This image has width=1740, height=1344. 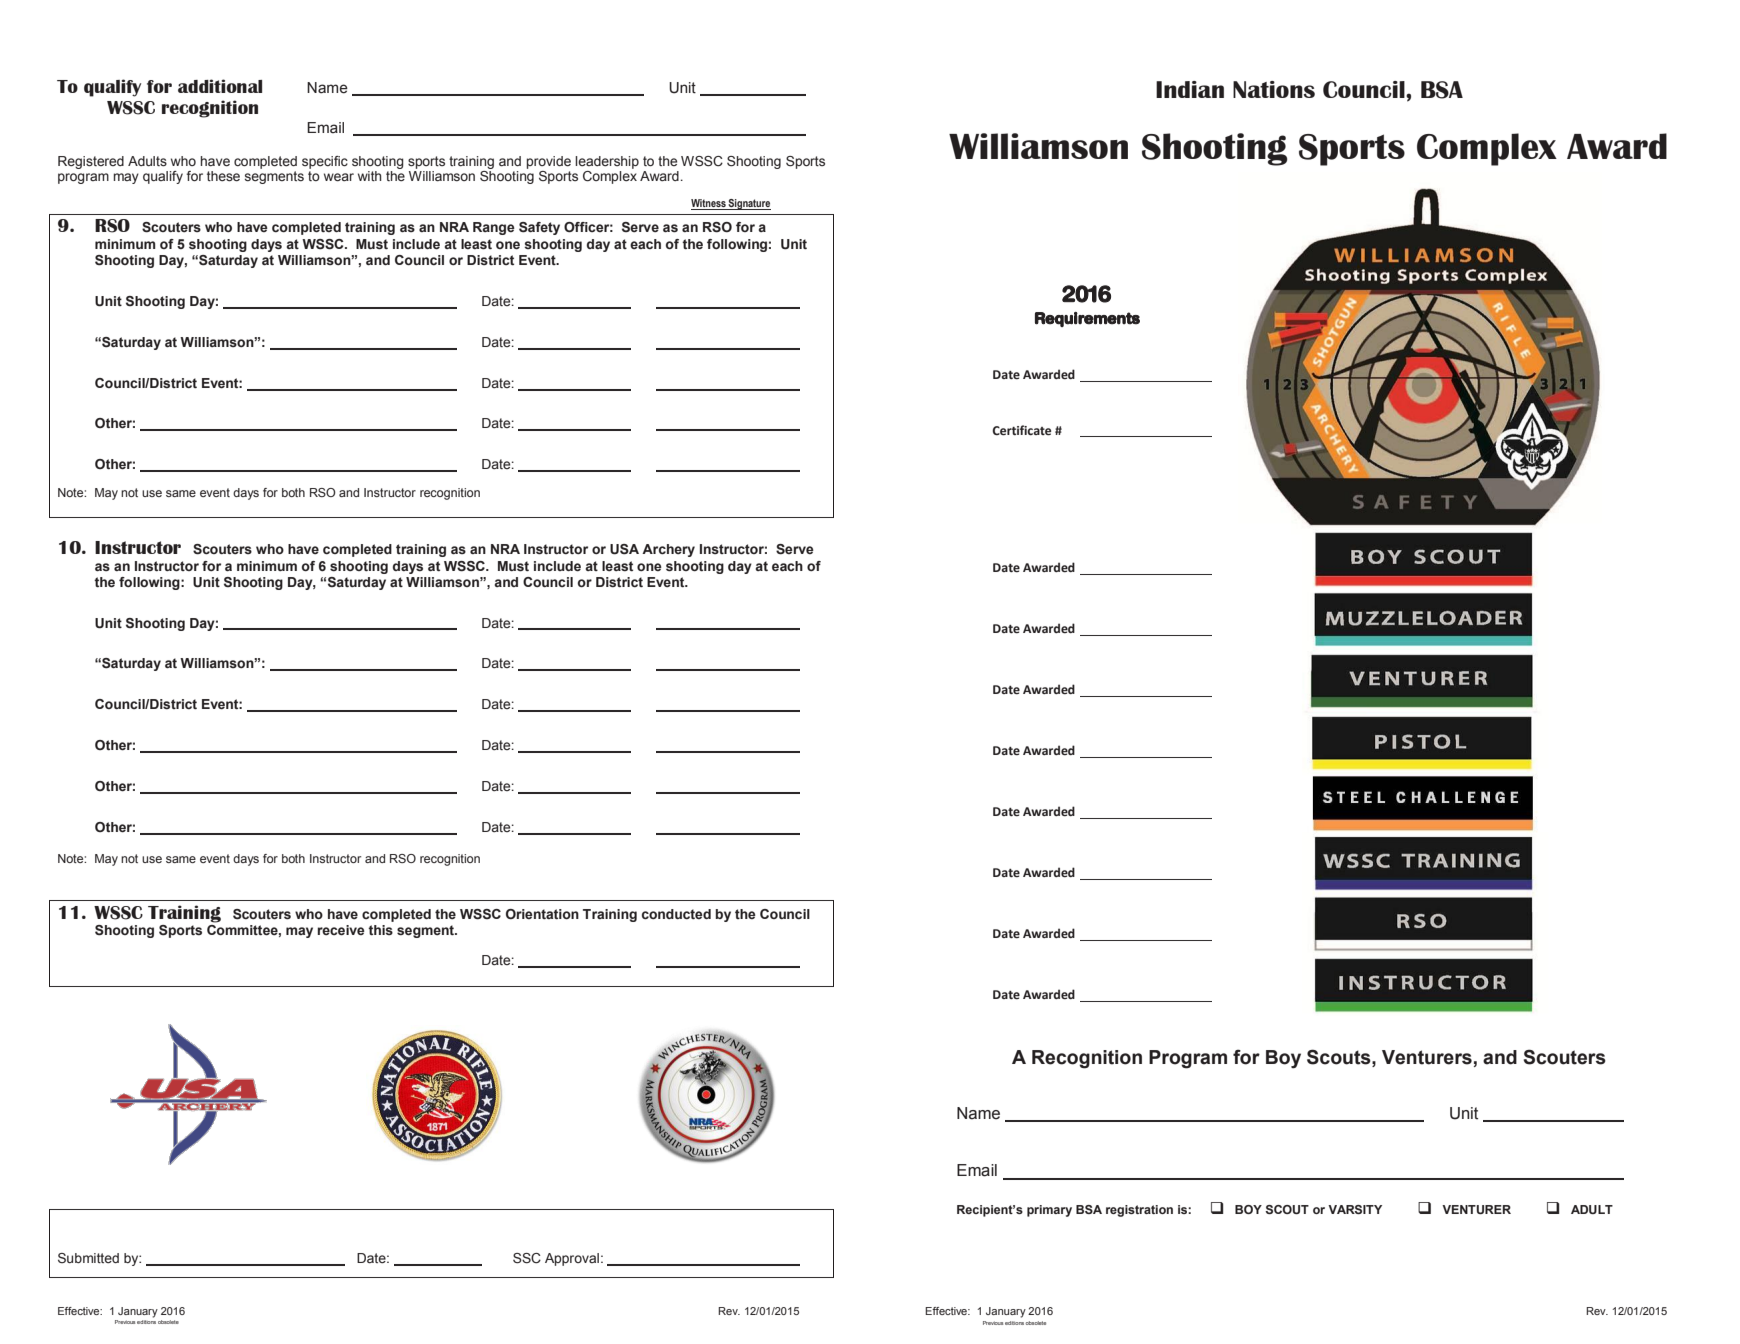 I want to click on Indian, so click(x=1190, y=89).
